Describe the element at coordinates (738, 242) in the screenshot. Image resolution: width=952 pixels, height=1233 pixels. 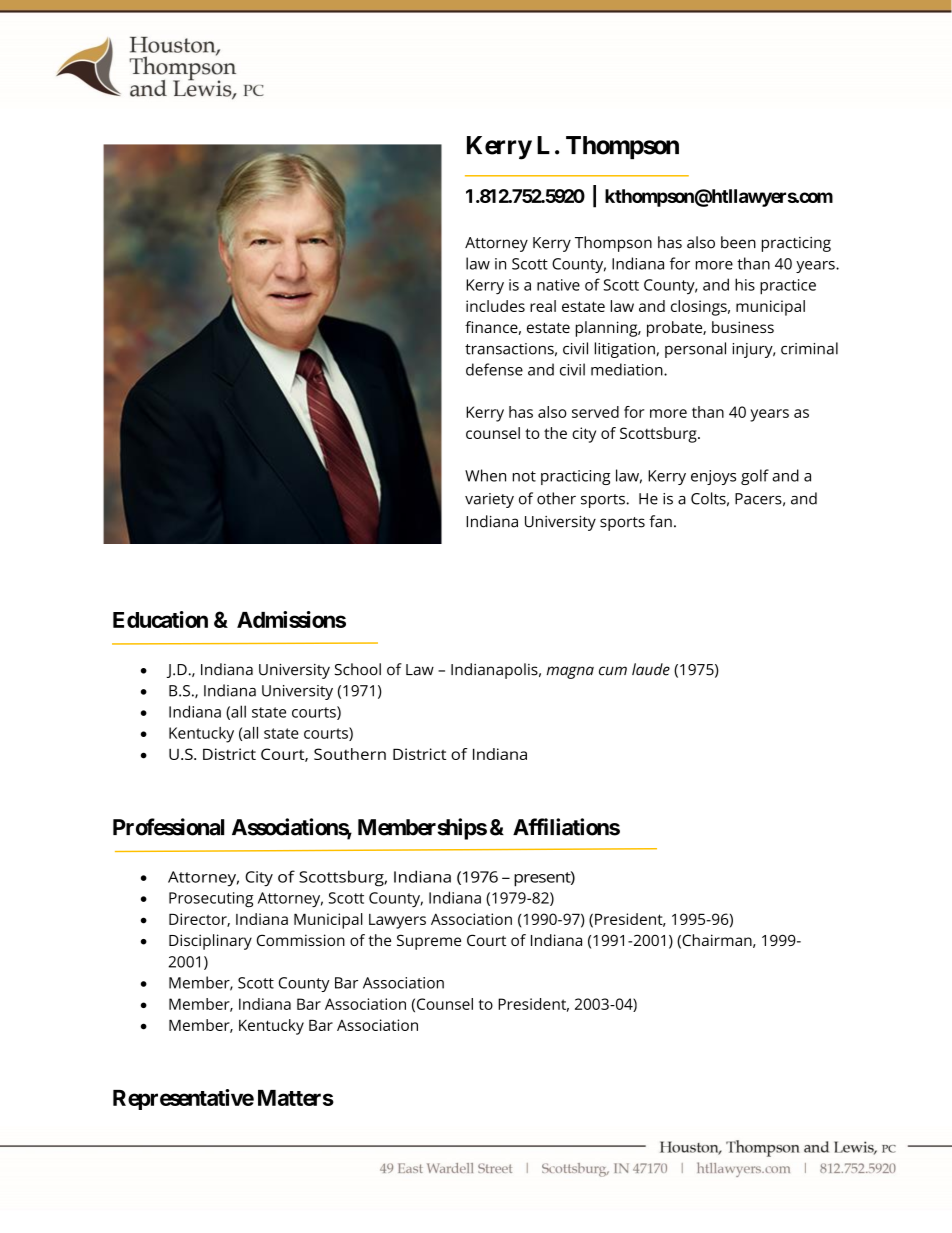
I see `been` at that location.
